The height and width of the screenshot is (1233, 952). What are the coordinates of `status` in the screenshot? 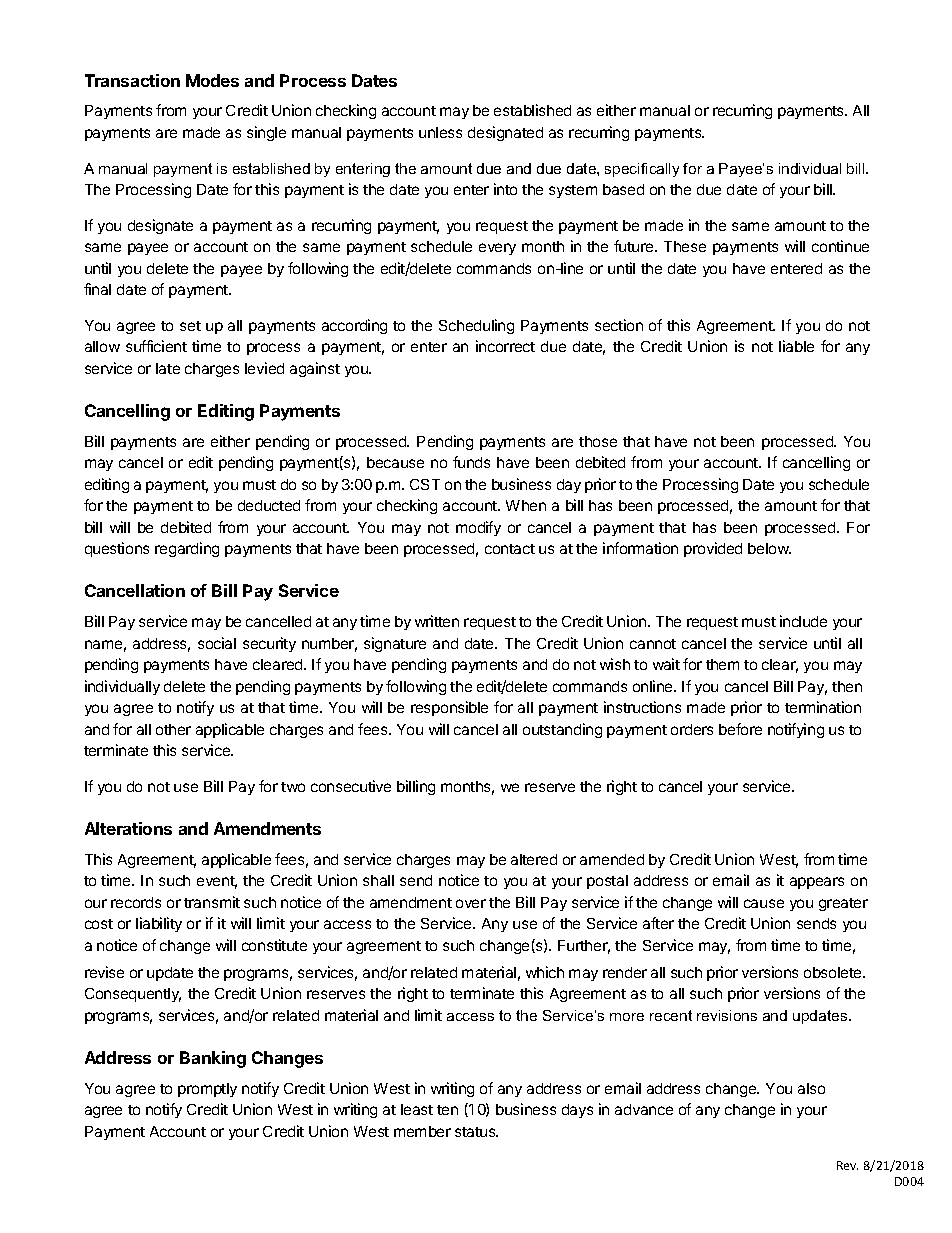 It's located at (476, 1132).
